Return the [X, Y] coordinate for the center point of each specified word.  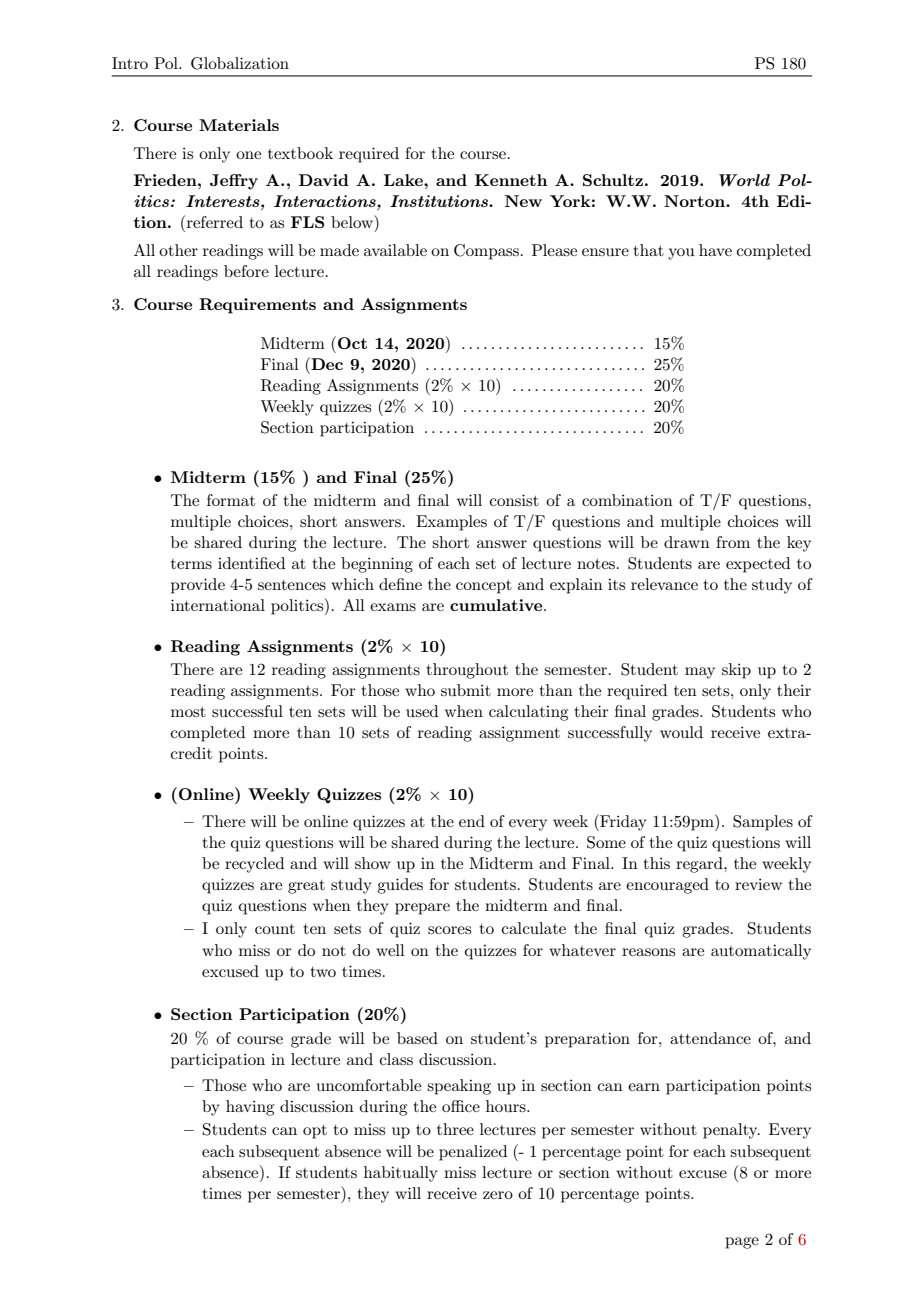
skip [736, 671]
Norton [695, 201]
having [250, 1108]
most [188, 712]
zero [498, 1195]
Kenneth [511, 180]
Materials [239, 125]
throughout [467, 671]
